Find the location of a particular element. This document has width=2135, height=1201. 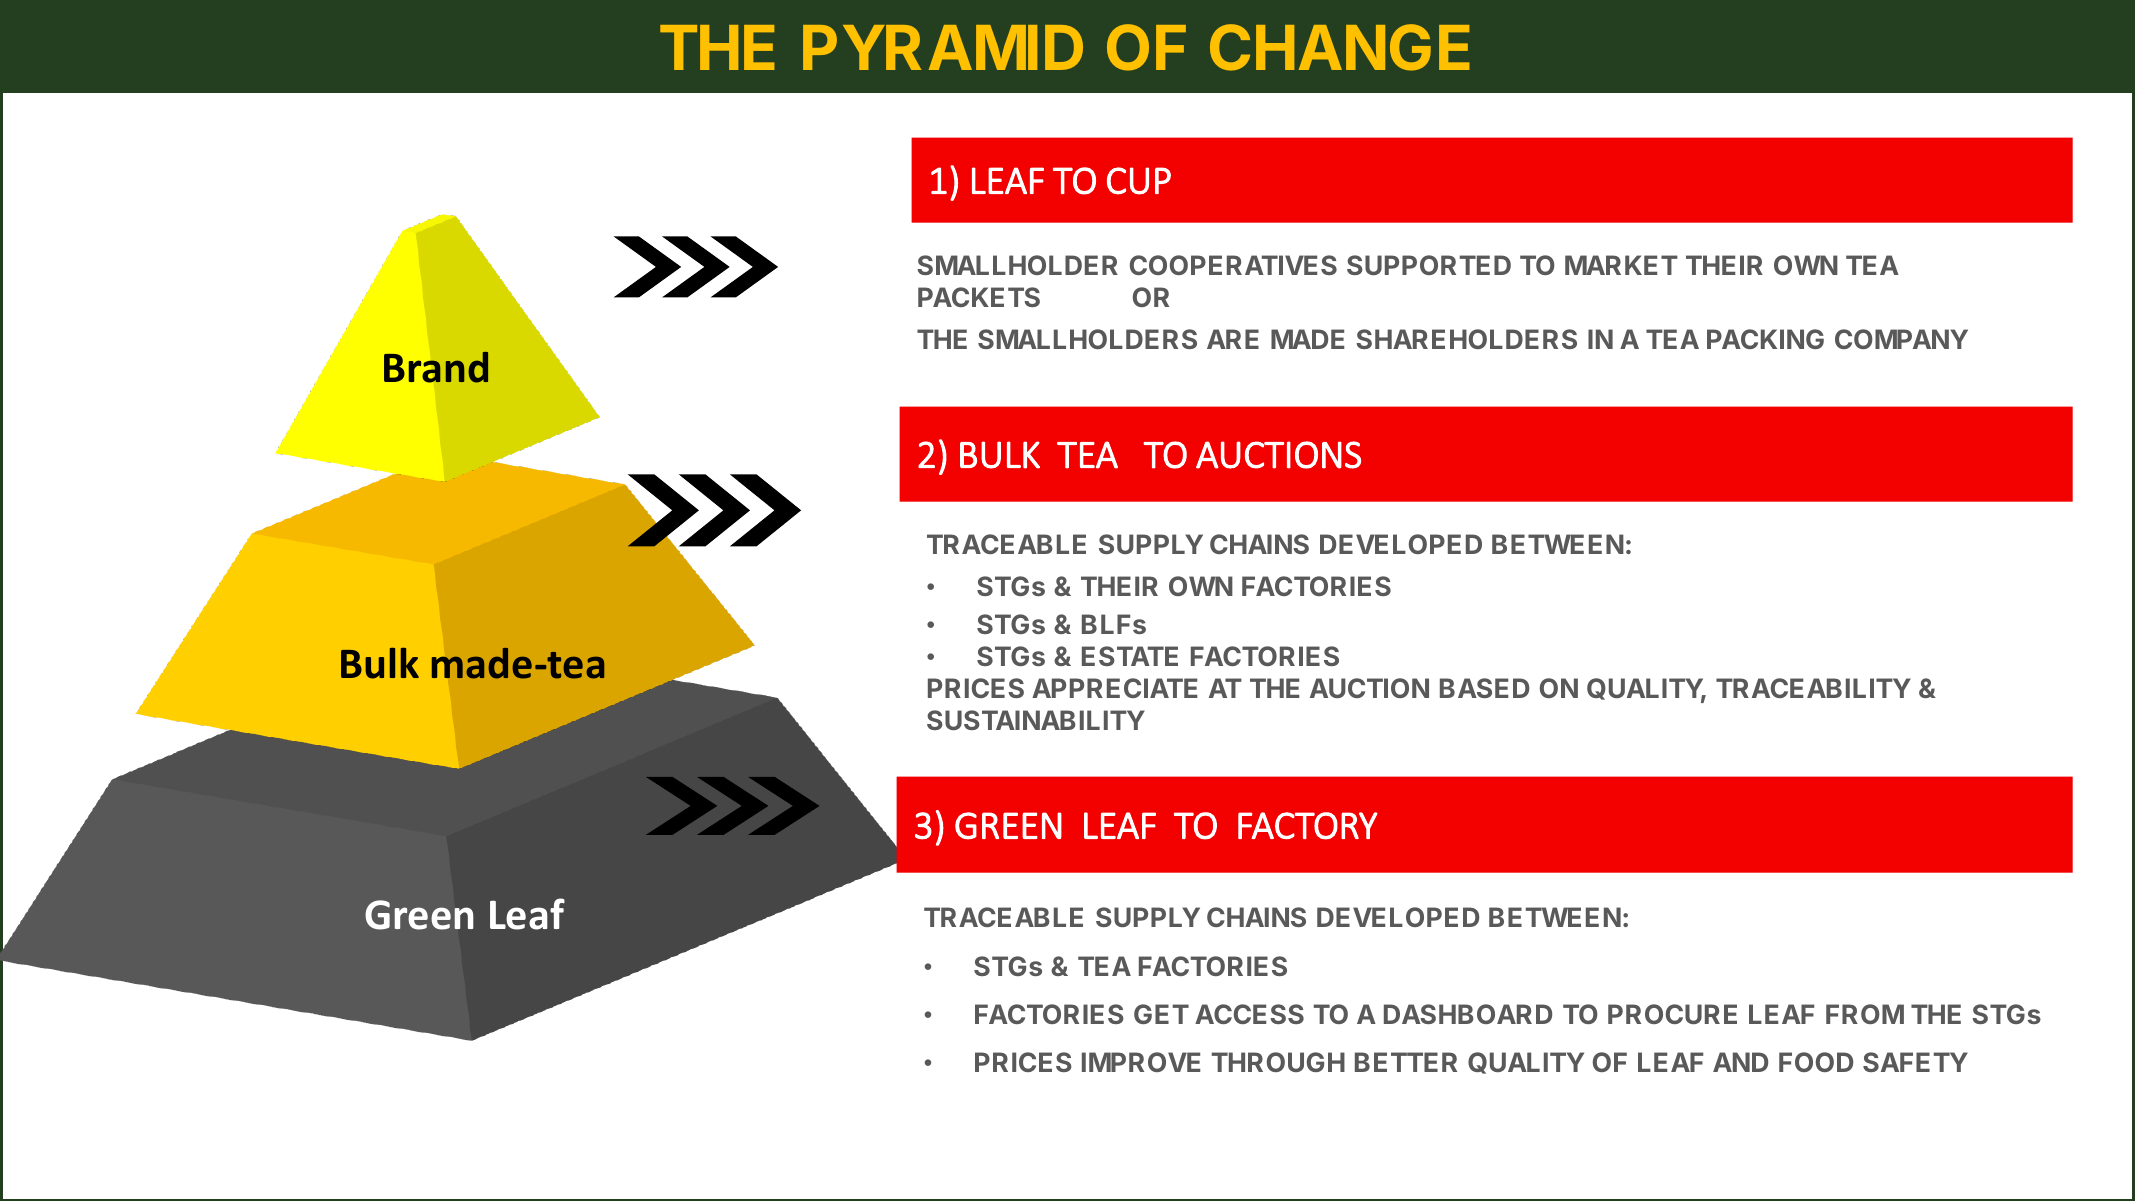

CHANGE is located at coordinates (1339, 47).
